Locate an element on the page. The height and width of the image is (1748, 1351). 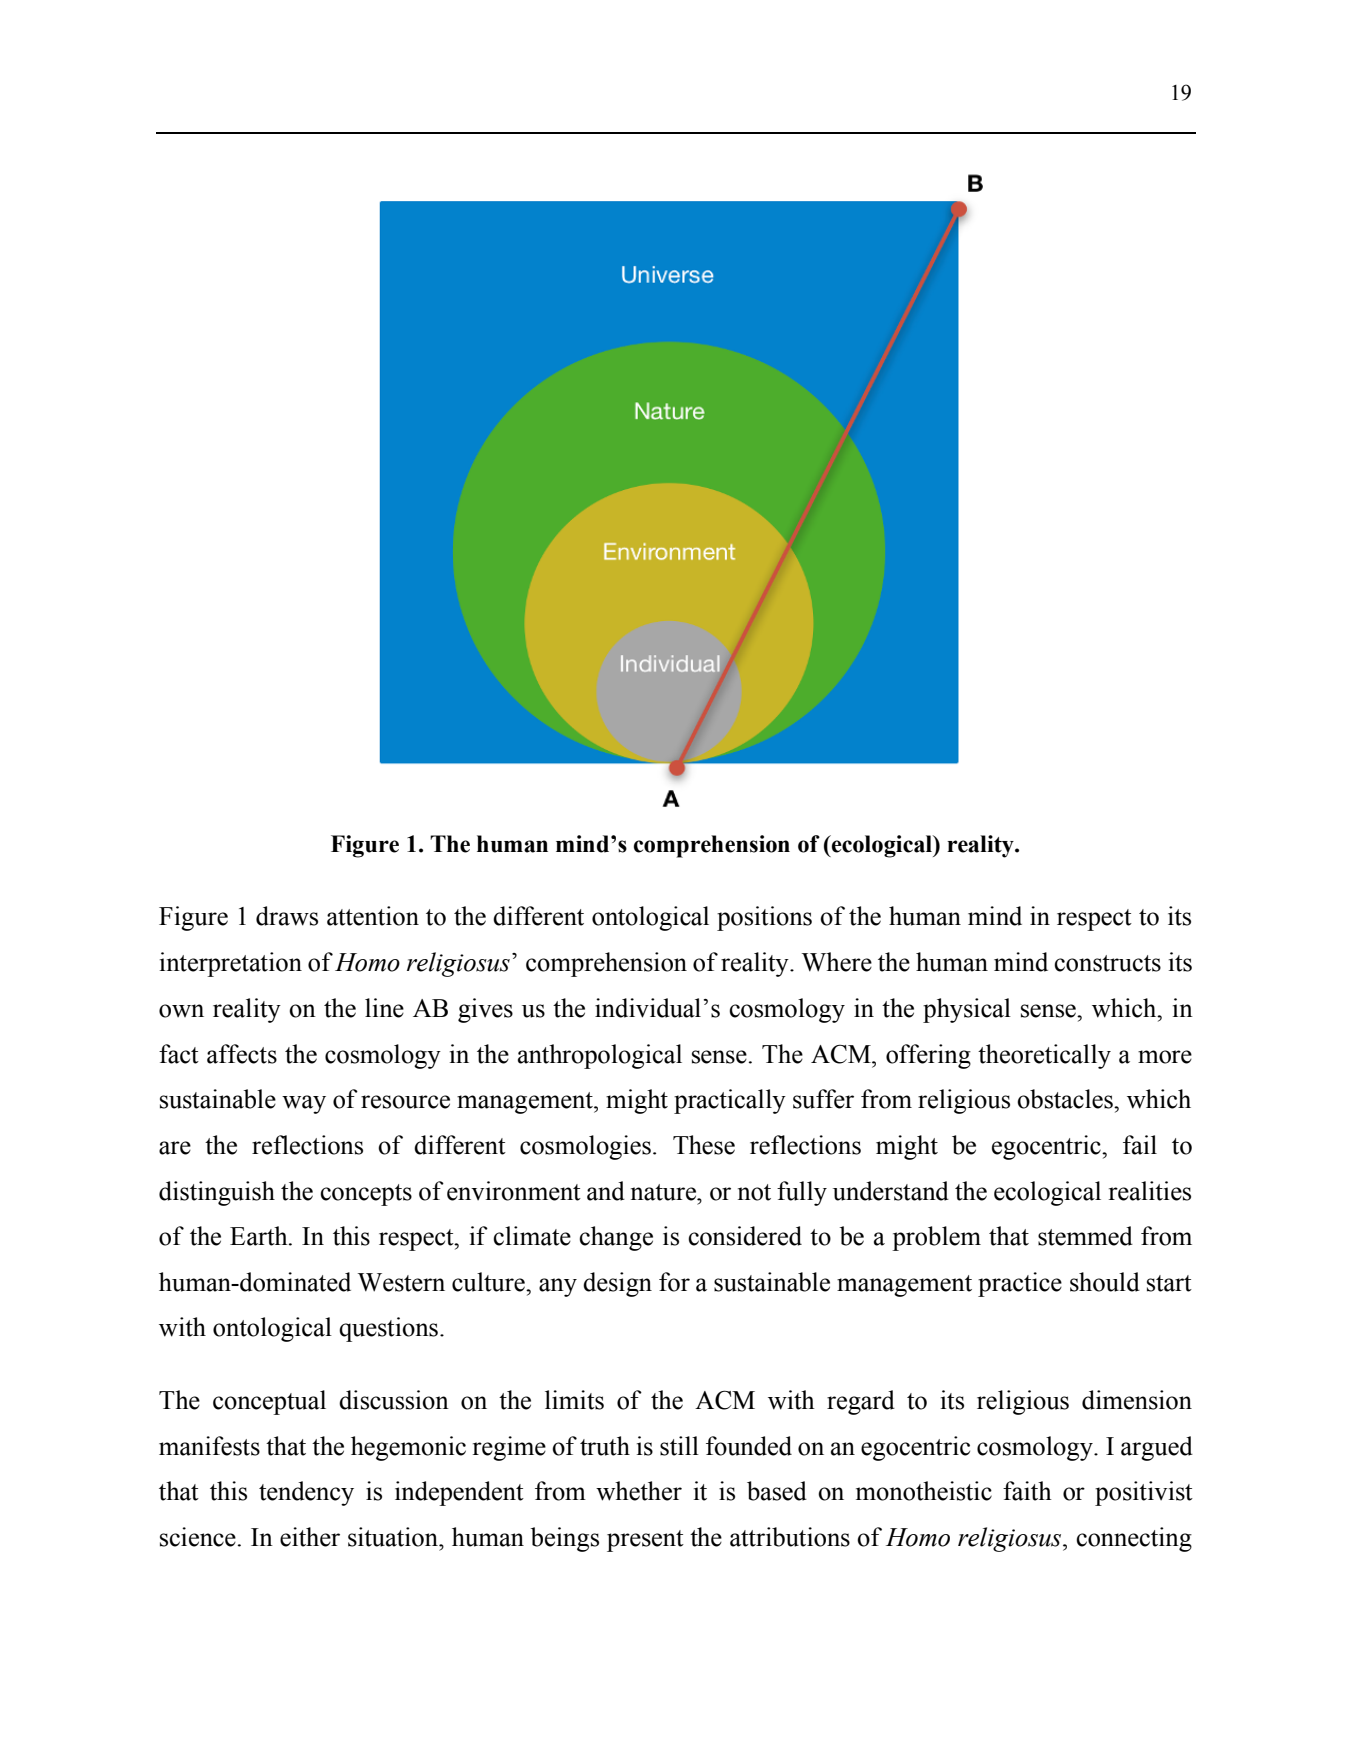
Earth is located at coordinates (260, 1236).
